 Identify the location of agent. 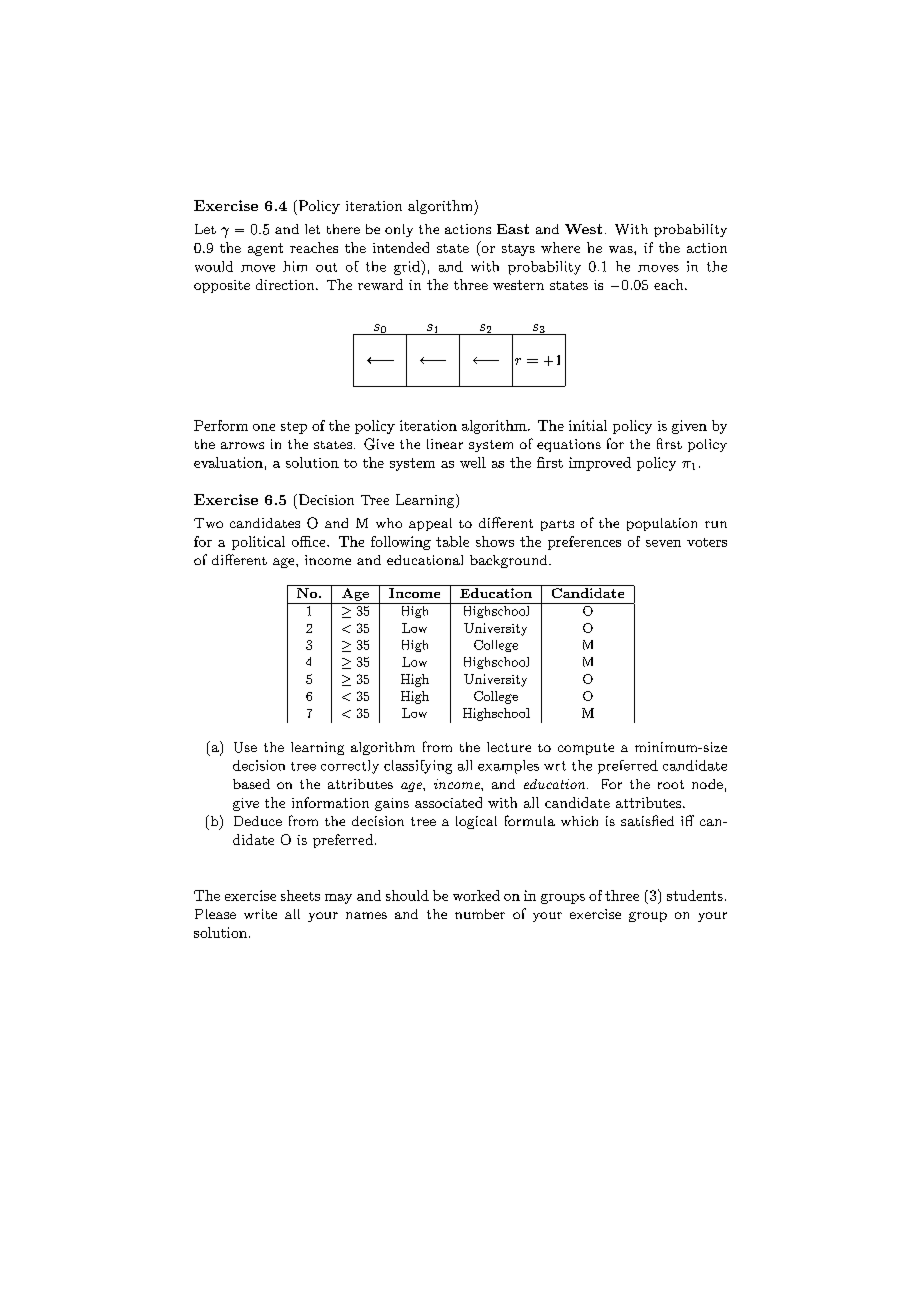
(265, 249).
